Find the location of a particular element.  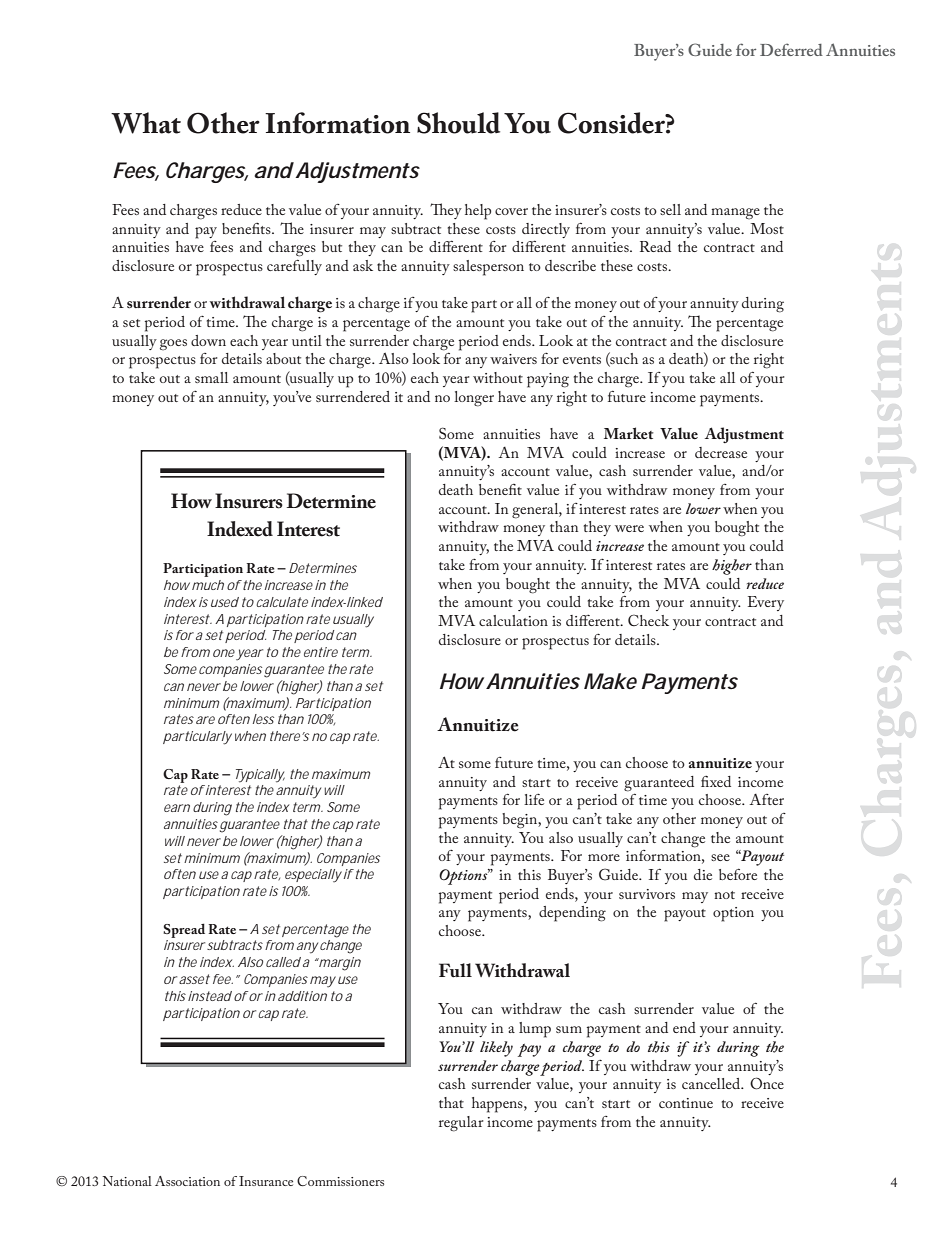

Association is located at coordinates (187, 1181).
